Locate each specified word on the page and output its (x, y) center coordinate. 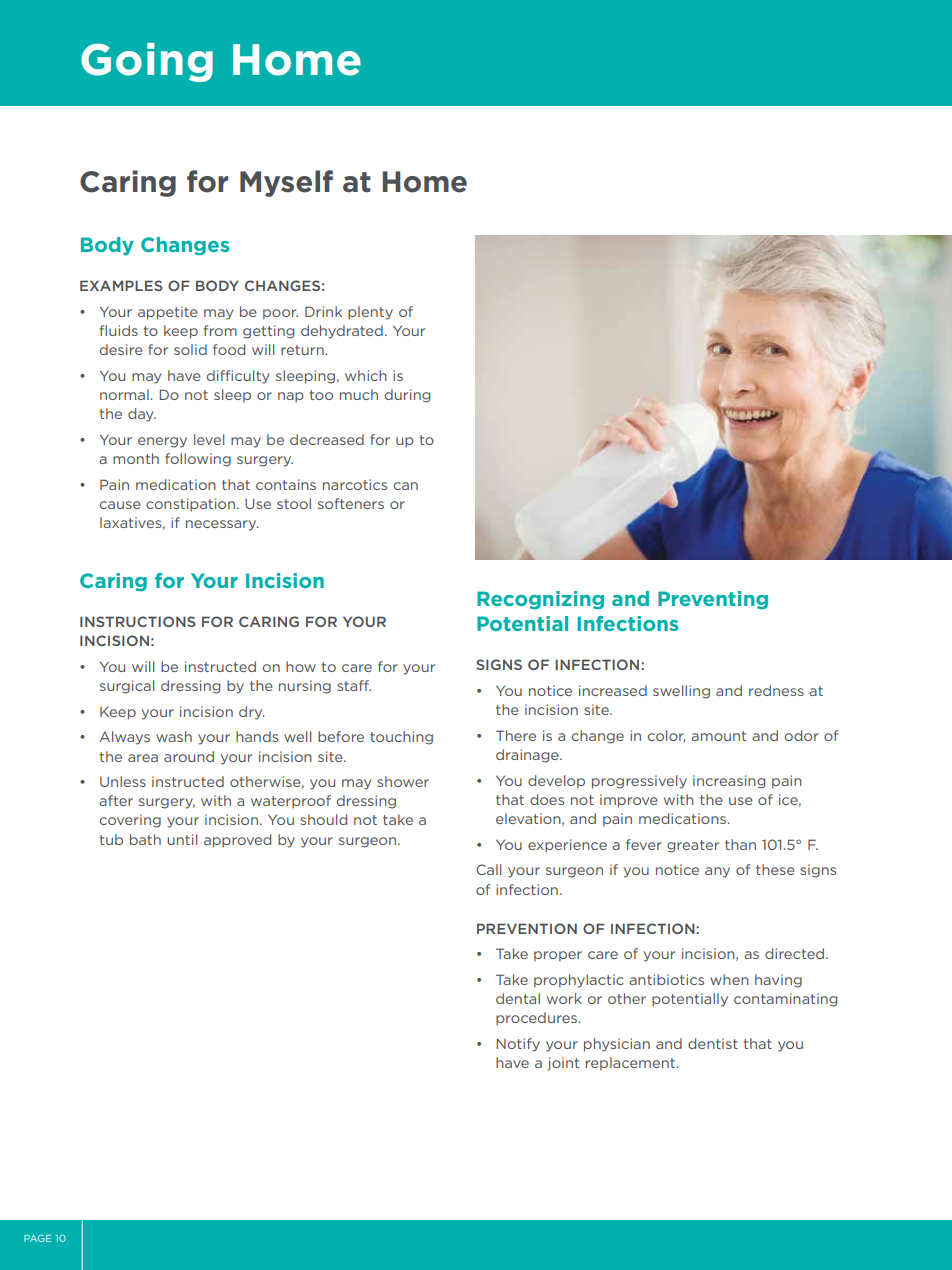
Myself (286, 183)
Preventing (713, 600)
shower (403, 781)
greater (693, 846)
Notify (518, 1045)
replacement (632, 1063)
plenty (370, 313)
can (406, 486)
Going (147, 62)
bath (145, 839)
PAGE (37, 1238)
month (136, 458)
